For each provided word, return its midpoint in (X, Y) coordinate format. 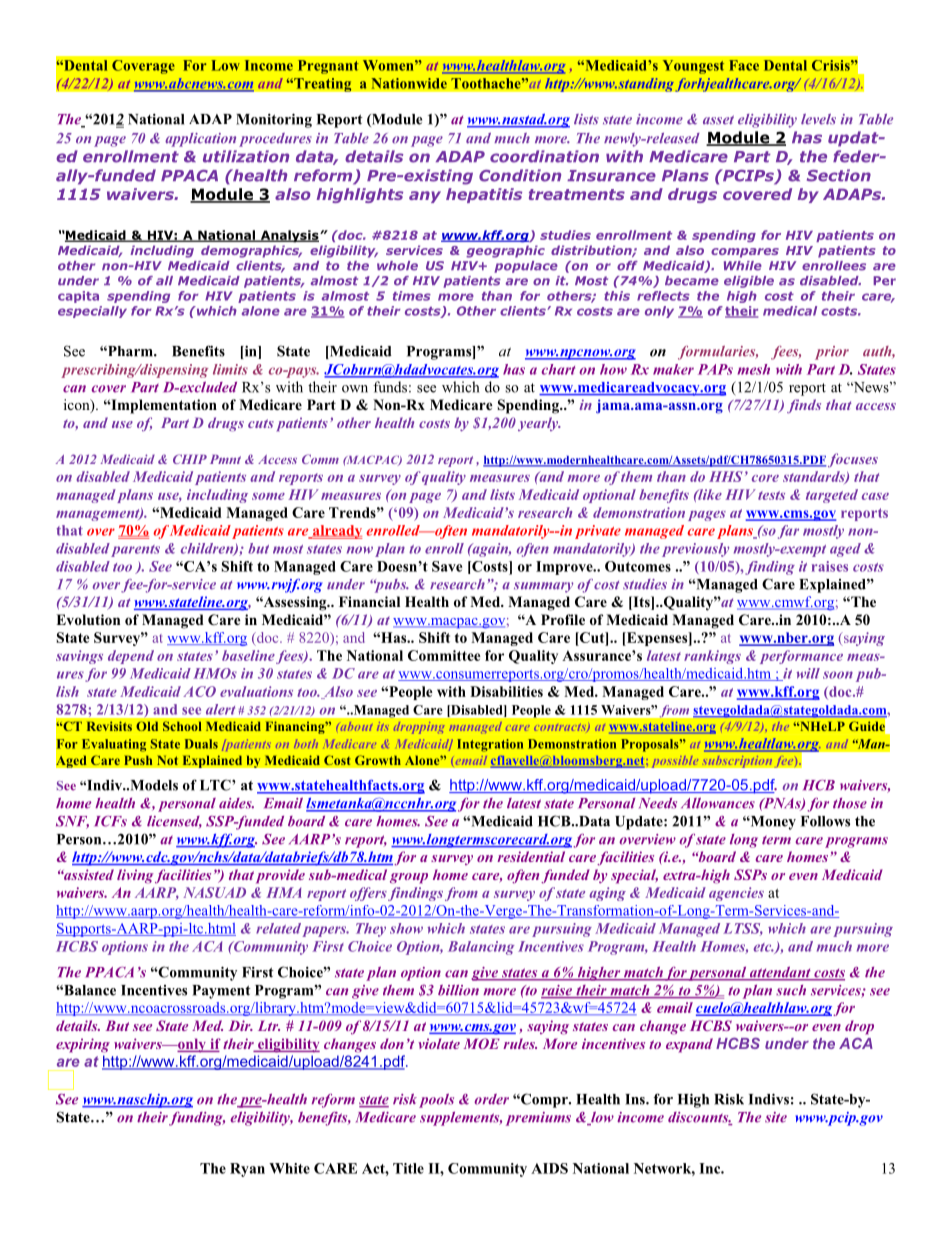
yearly (539, 424)
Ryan (247, 1170)
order (491, 1099)
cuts (261, 423)
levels (818, 119)
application (200, 140)
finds (804, 406)
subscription (737, 761)
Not (168, 760)
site (776, 1117)
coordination (544, 156)
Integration (490, 745)
